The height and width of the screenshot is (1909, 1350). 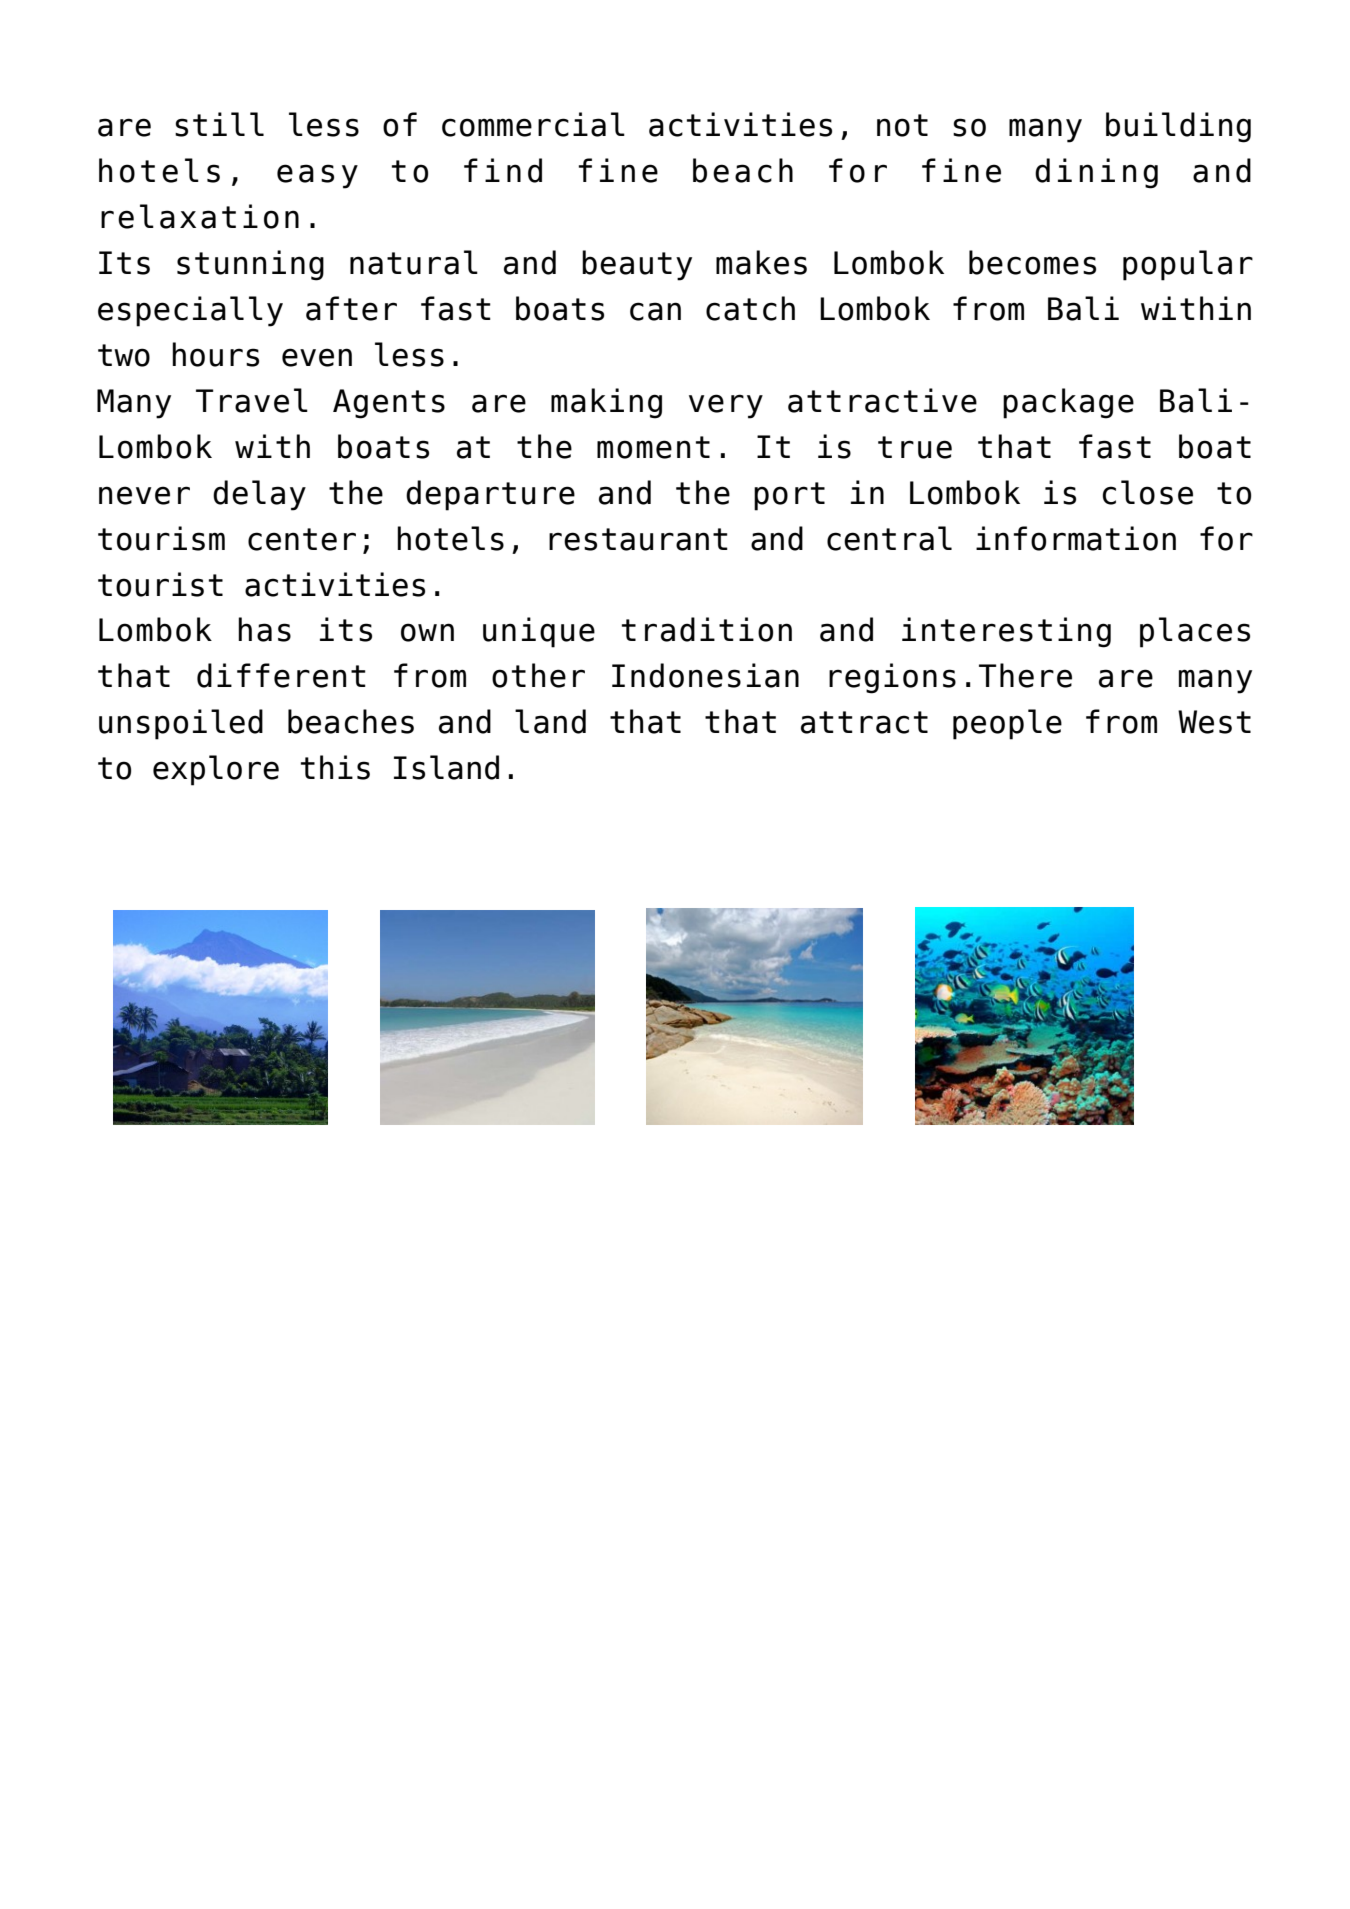 What do you see at coordinates (252, 400) in the screenshot?
I see `Travel` at bounding box center [252, 400].
